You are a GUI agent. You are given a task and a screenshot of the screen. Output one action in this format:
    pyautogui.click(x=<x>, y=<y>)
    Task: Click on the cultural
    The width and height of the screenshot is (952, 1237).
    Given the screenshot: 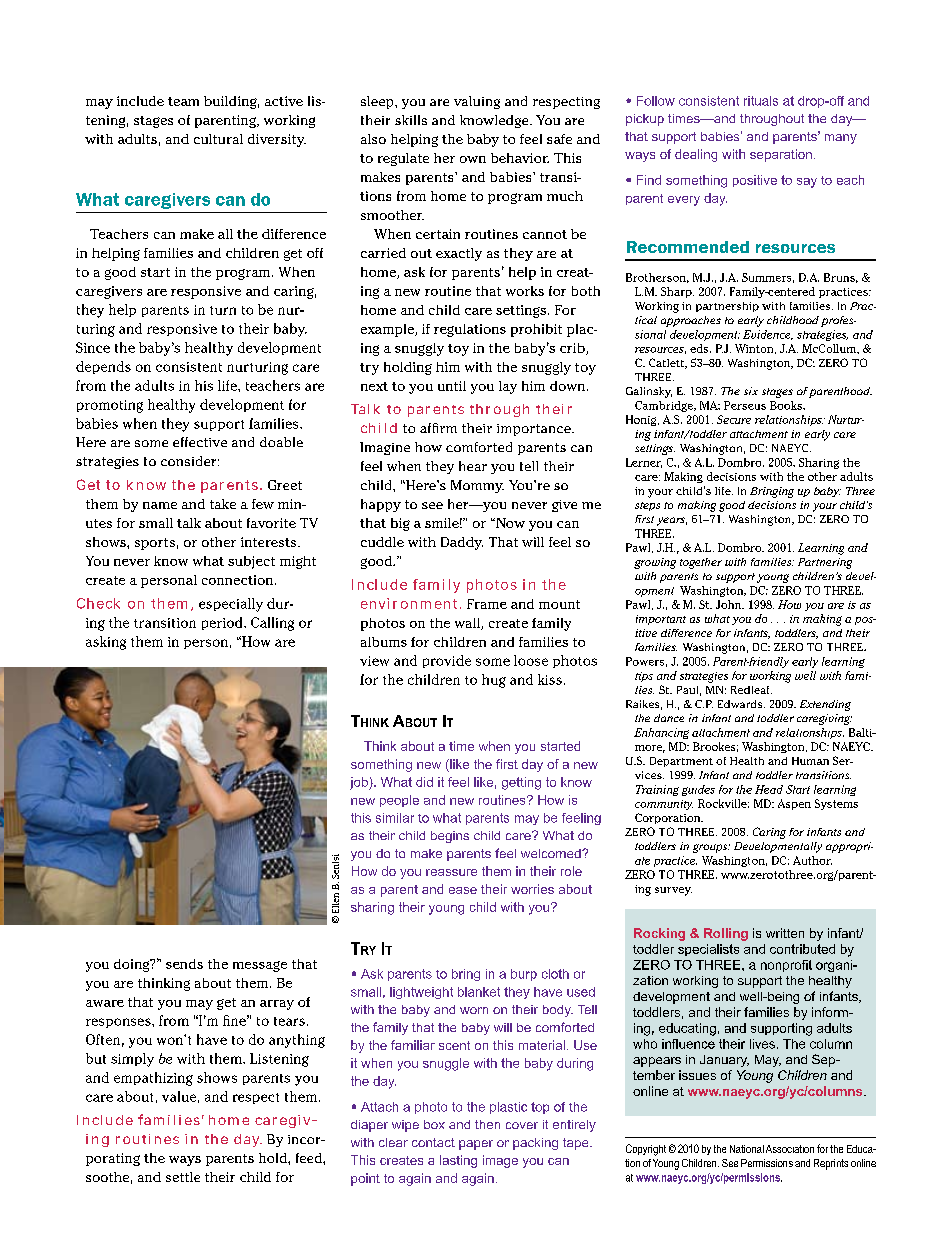 What is the action you would take?
    pyautogui.click(x=218, y=139)
